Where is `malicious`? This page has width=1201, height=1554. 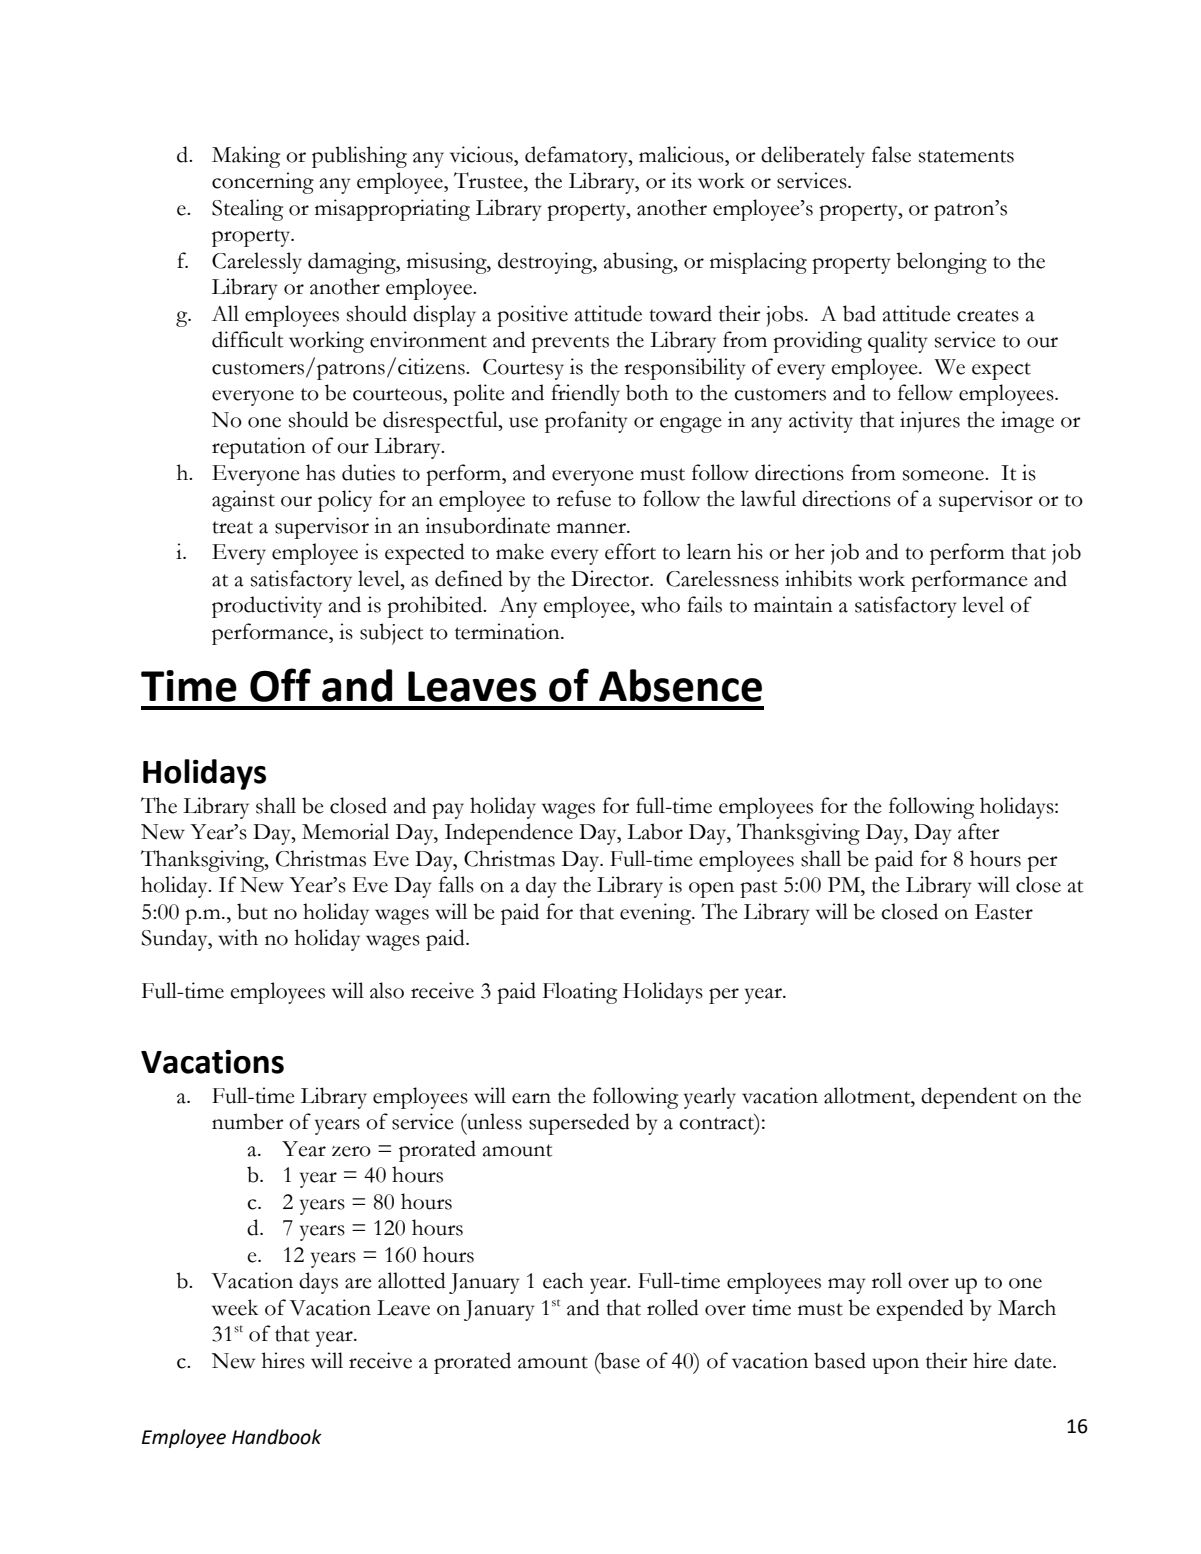
malicious is located at coordinates (682, 154).
